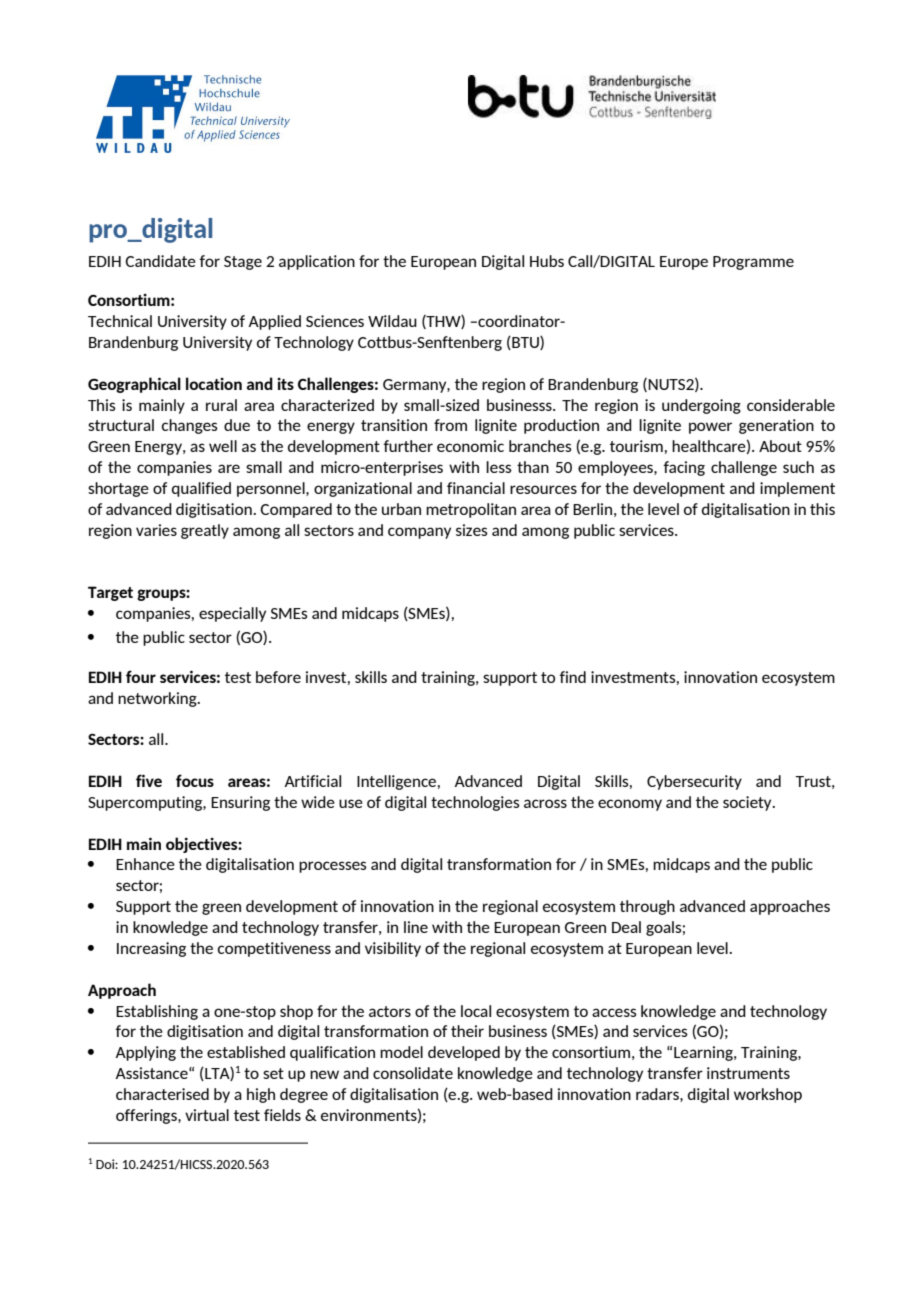 This screenshot has width=924, height=1308. I want to click on Programme, so click(753, 263).
